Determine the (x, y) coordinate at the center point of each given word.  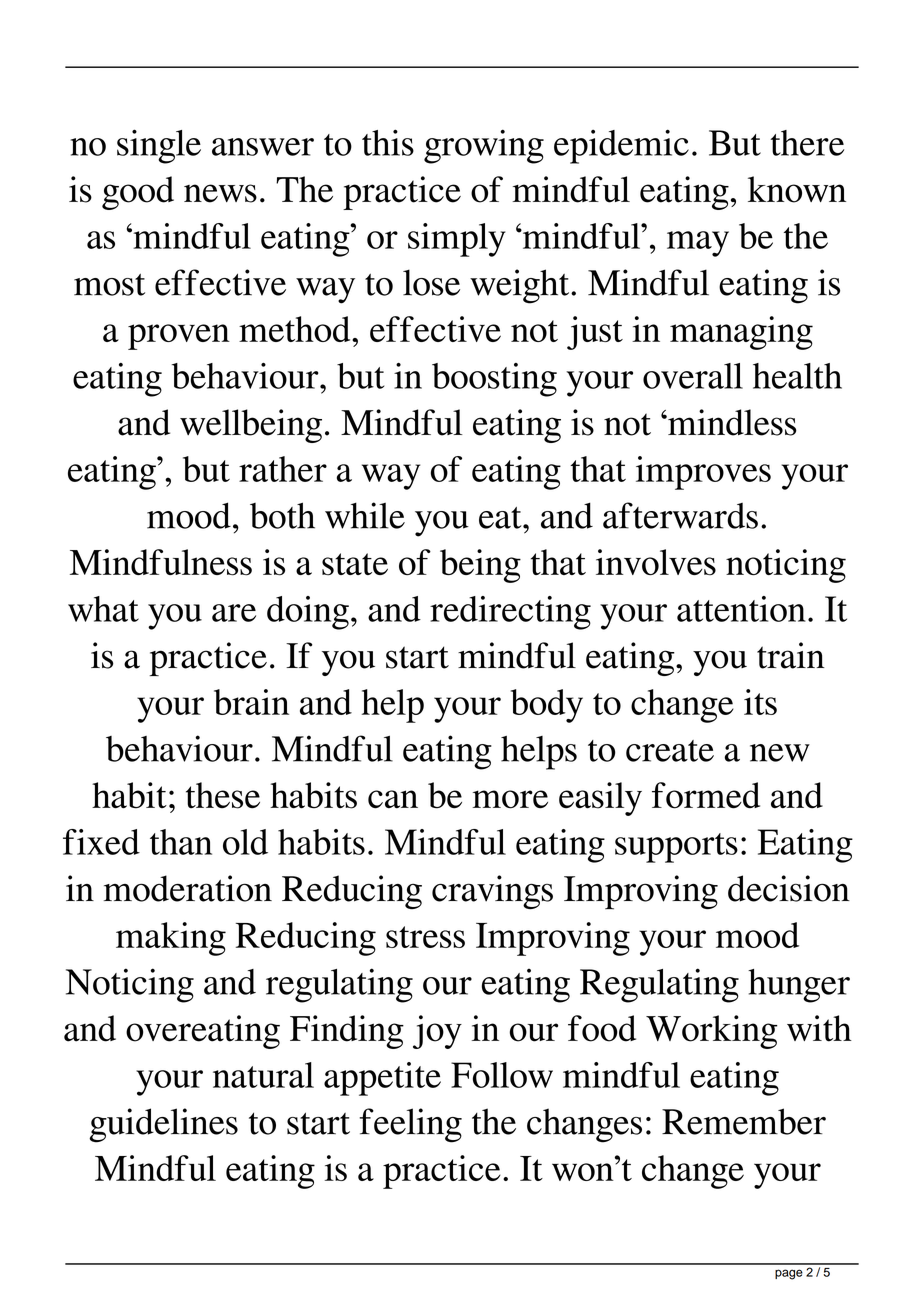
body (547, 706)
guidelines (163, 1125)
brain (251, 702)
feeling (411, 1125)
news (220, 193)
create (670, 751)
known (797, 189)
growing (484, 146)
